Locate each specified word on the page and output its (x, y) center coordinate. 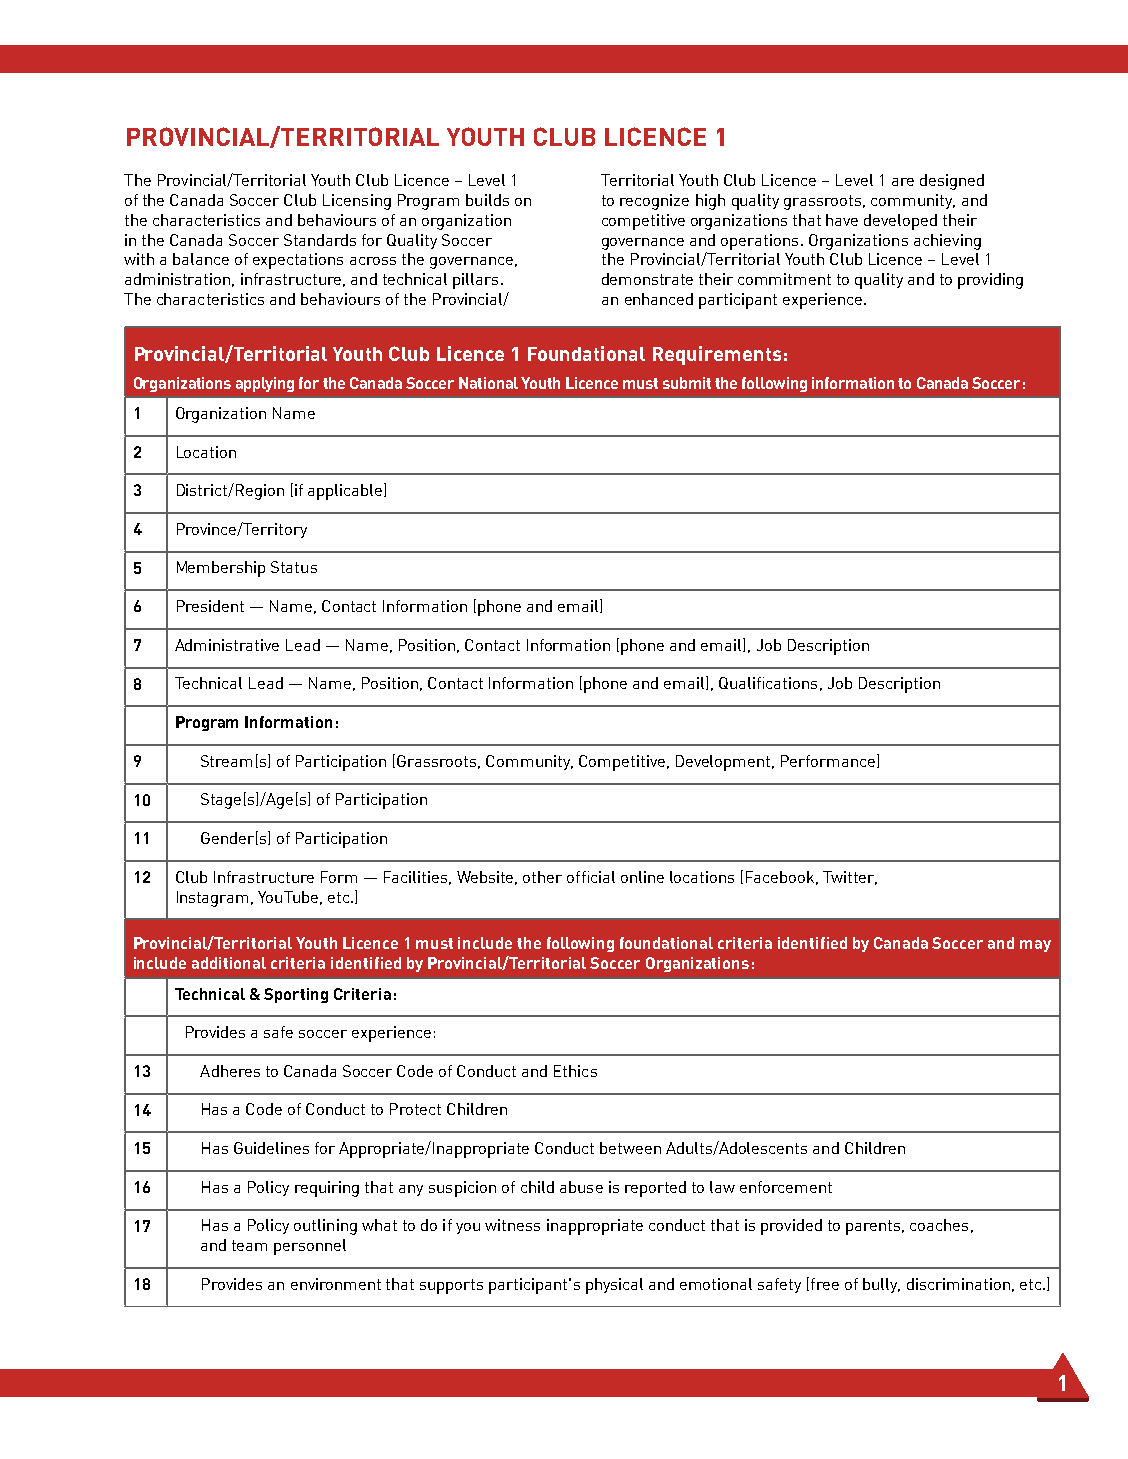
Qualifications (768, 683)
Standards (320, 240)
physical (614, 1286)
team (249, 1245)
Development (724, 763)
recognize (654, 202)
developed (900, 222)
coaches (939, 1225)
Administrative (227, 645)
